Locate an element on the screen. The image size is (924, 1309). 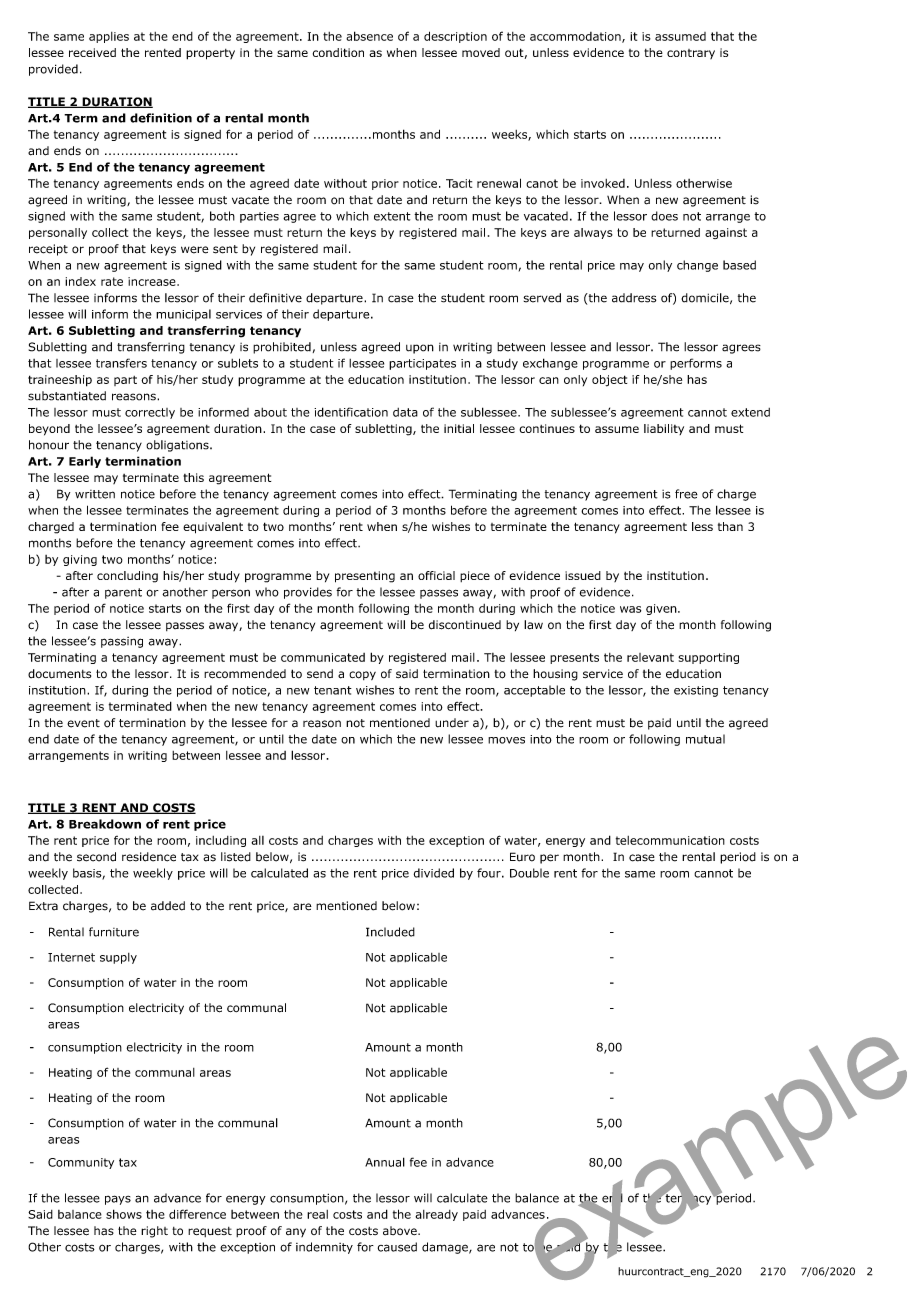
shows is located at coordinates (124, 1214).
